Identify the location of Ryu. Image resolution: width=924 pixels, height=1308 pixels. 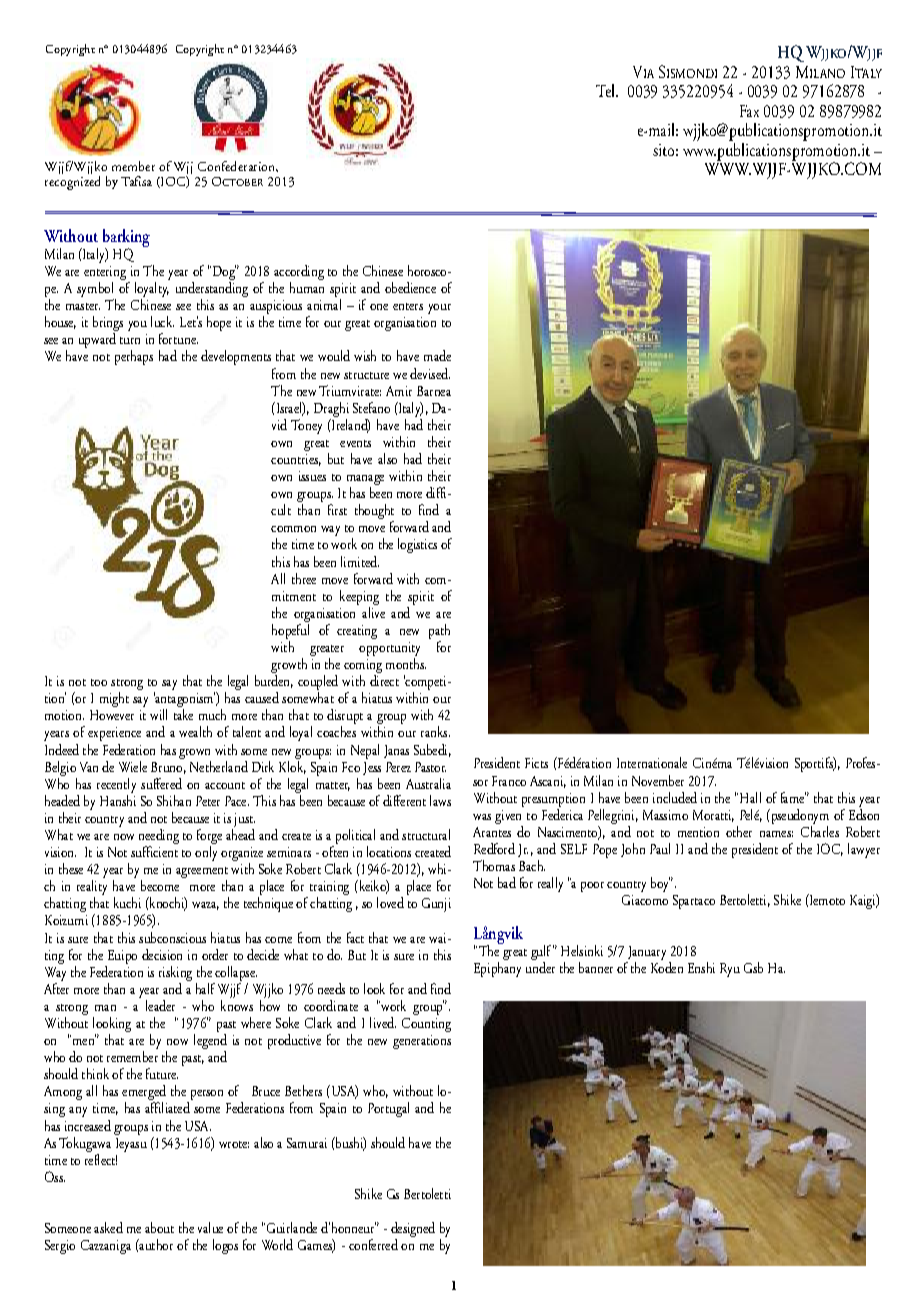
(730, 970).
